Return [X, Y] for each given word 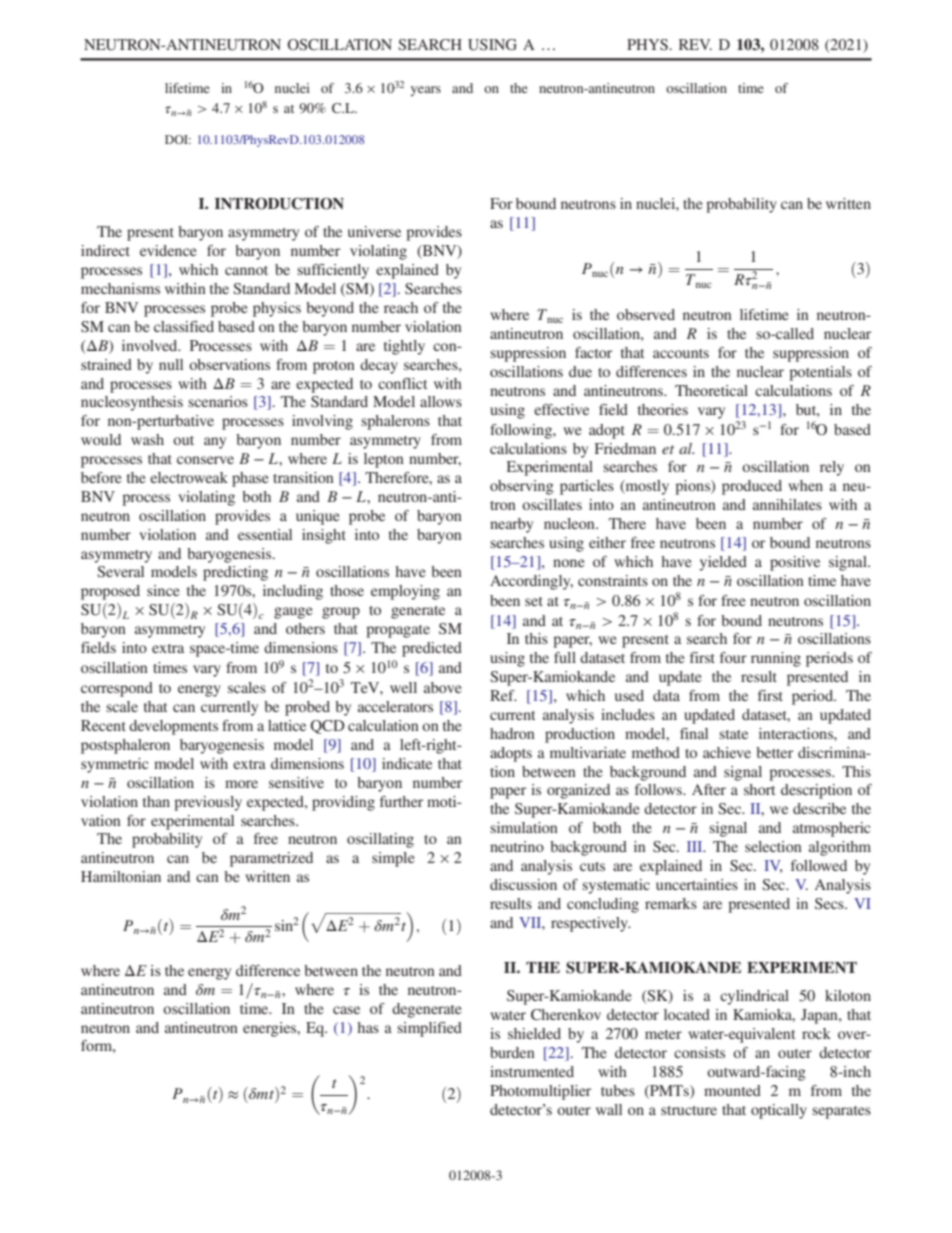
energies [271, 1029]
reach [401, 307]
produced [752, 487]
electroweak [189, 477]
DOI [178, 139]
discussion [523, 884]
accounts [681, 353]
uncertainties [697, 884]
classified [184, 326]
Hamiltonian [121, 876]
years [425, 91]
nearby [511, 525]
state [733, 734]
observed [646, 314]
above [443, 687]
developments [173, 727]
